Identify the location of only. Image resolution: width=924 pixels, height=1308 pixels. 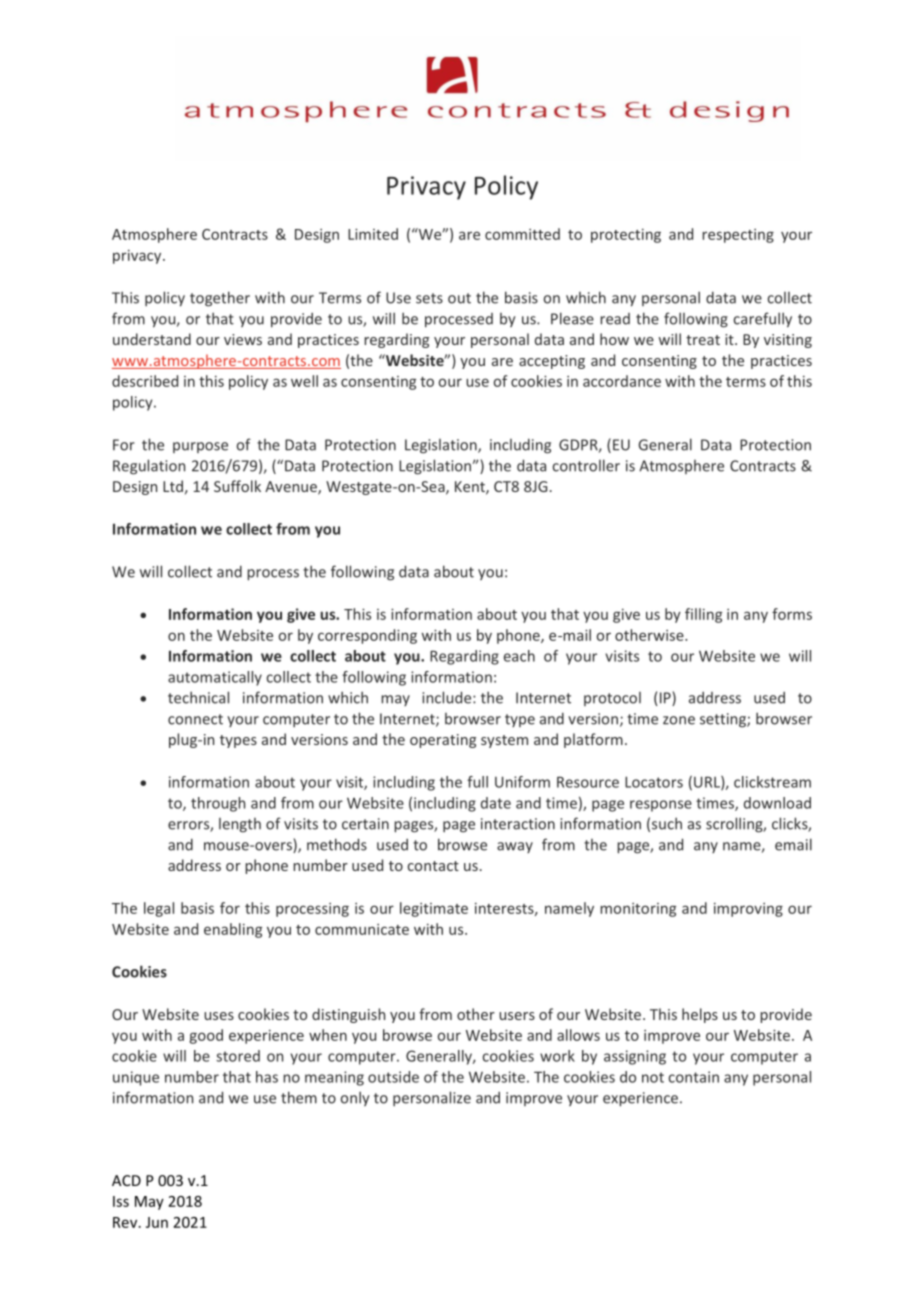
(355, 1098).
